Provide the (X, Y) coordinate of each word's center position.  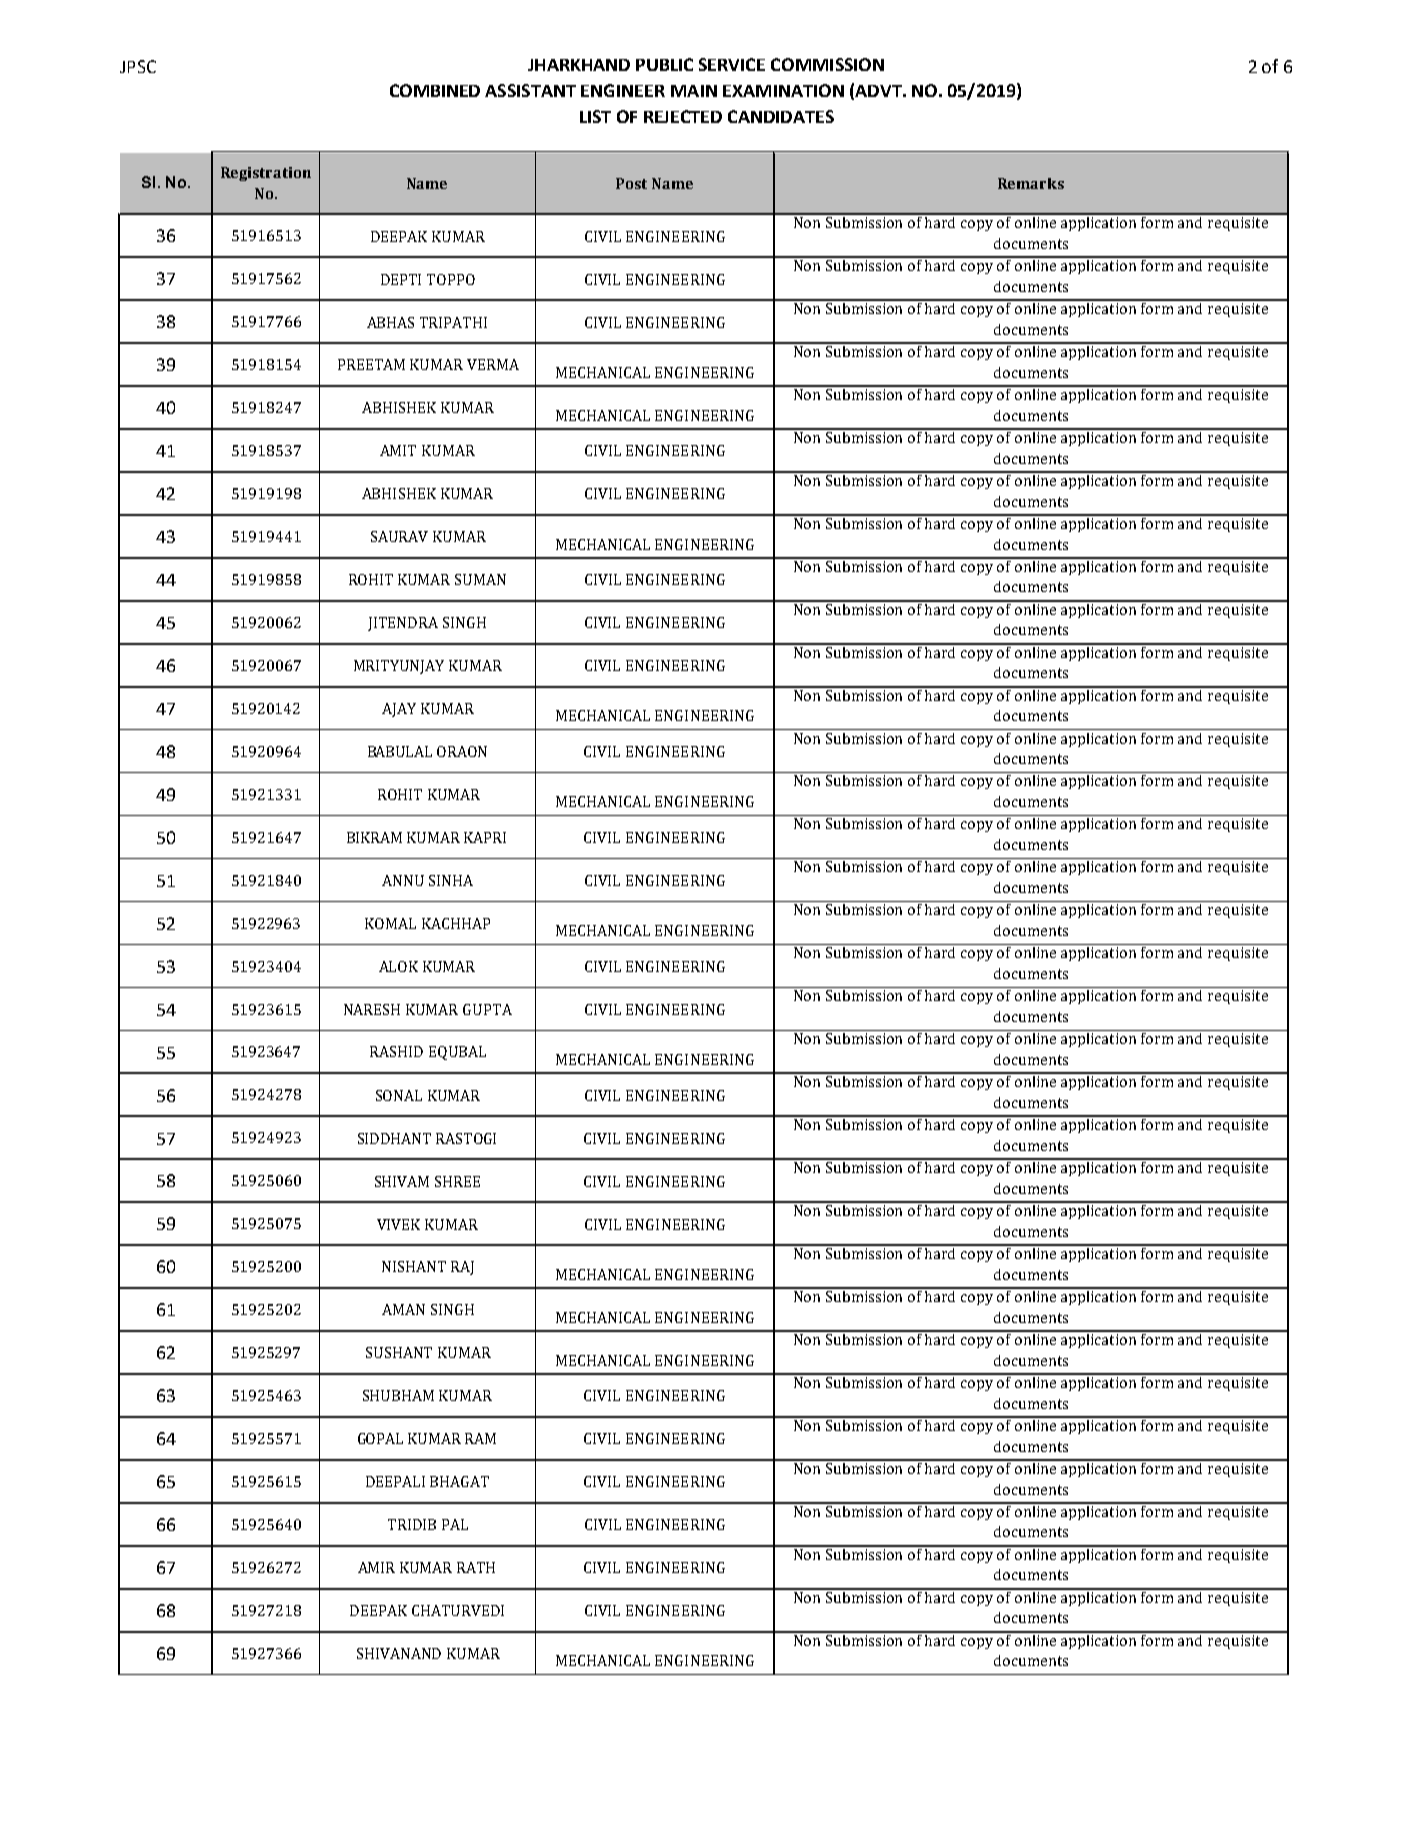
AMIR (376, 1567)
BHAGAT (459, 1481)
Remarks (1031, 183)
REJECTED (683, 116)
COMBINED (435, 90)
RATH (476, 1567)
